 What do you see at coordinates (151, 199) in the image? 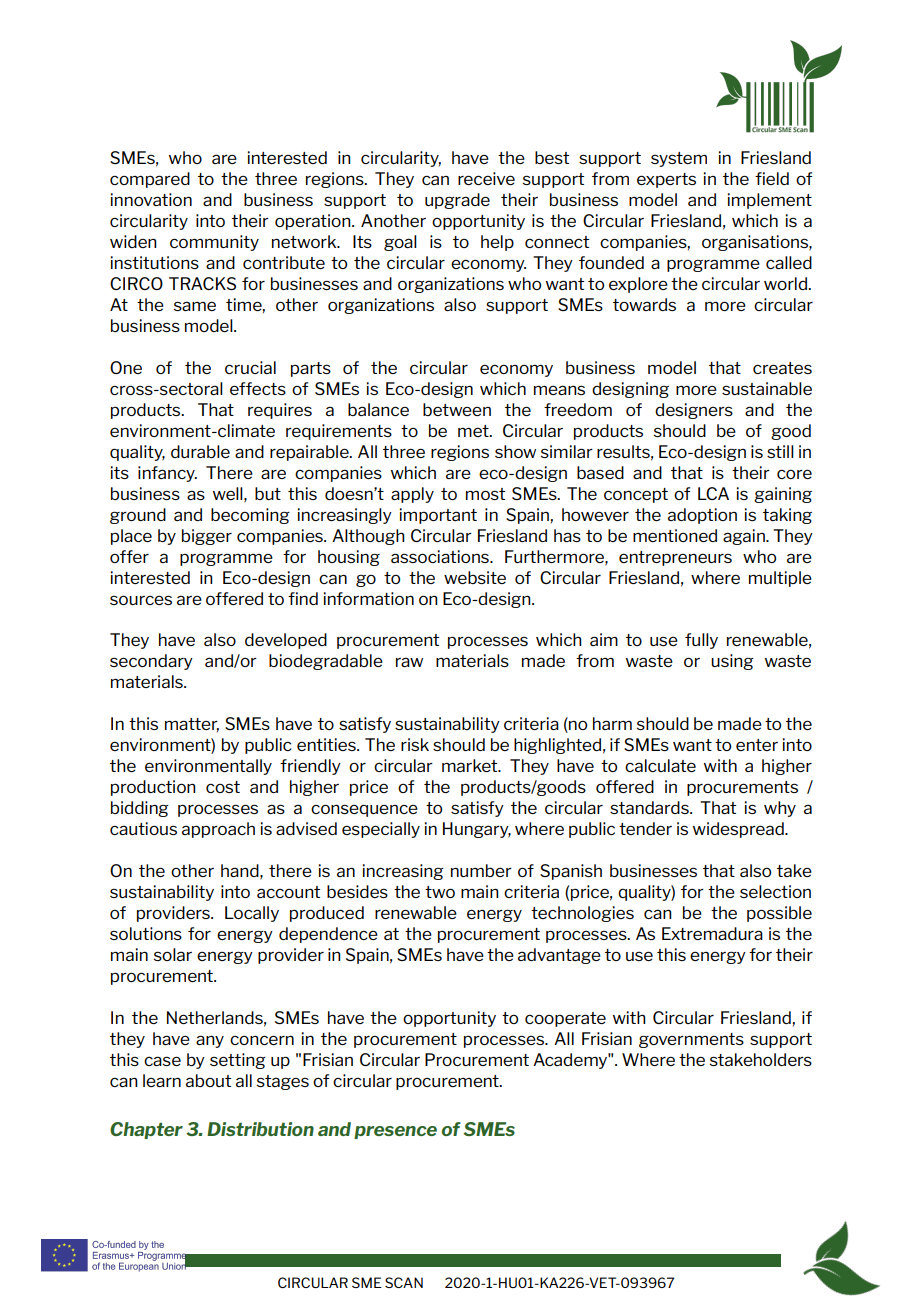
I see `innovation` at bounding box center [151, 199].
